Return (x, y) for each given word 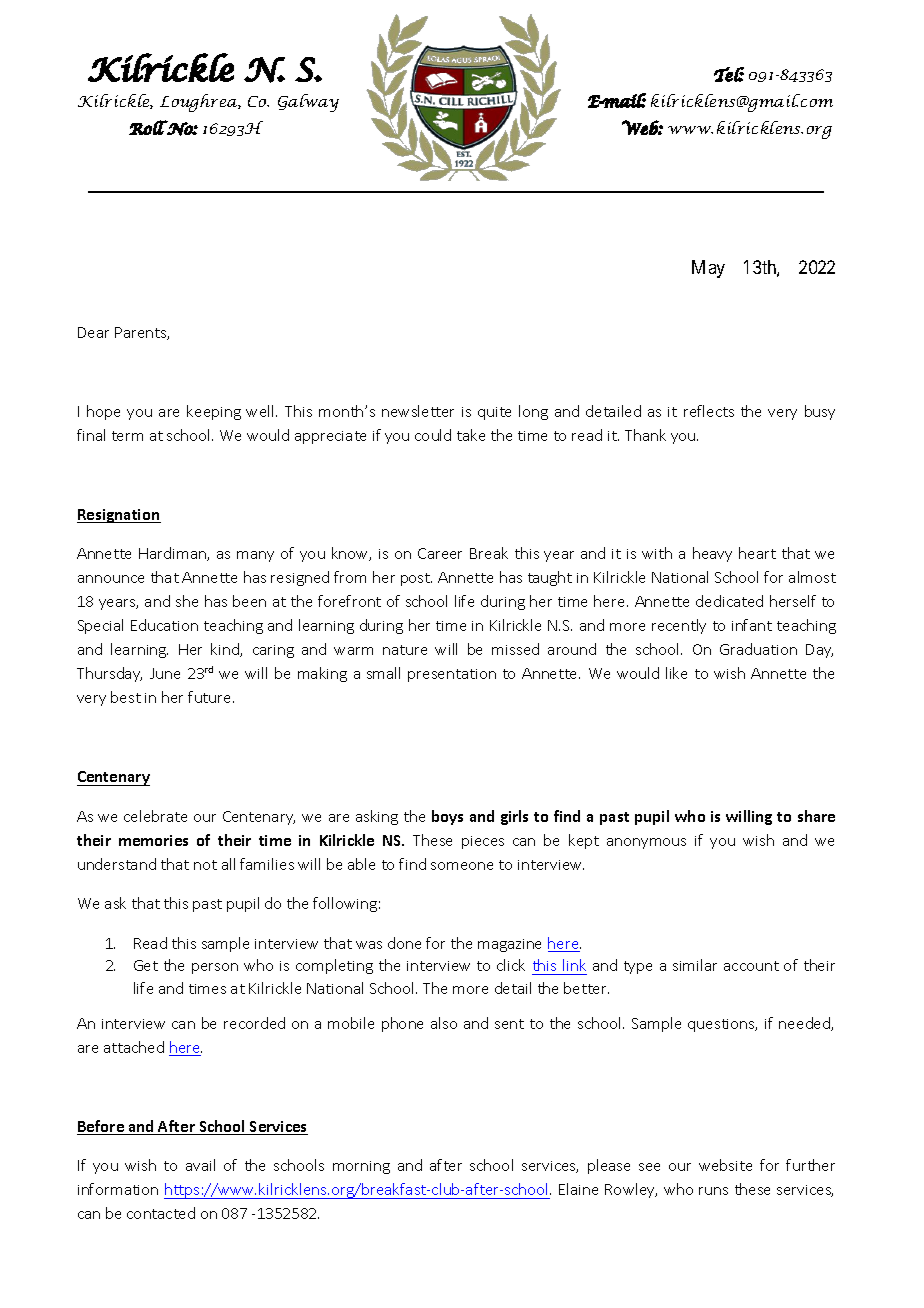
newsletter (418, 411)
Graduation (758, 649)
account (751, 966)
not (205, 865)
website (725, 1165)
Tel (729, 74)
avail (200, 1165)
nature (405, 650)
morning (361, 1167)
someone (462, 866)
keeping (214, 412)
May (708, 269)
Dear (93, 332)
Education (164, 625)
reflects (709, 411)
